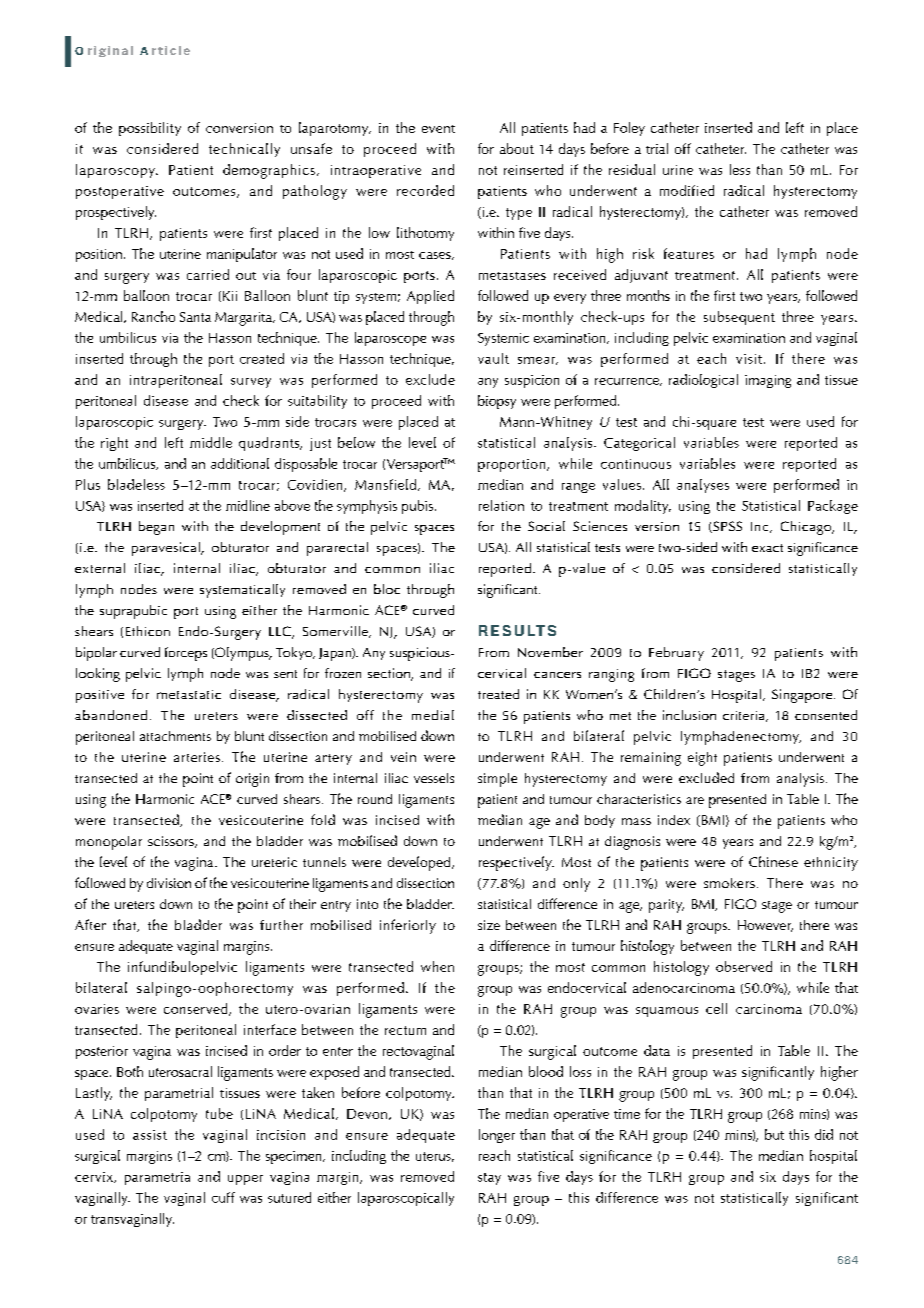  Describe the element at coordinates (172, 842) in the image. I see `scissors` at that location.
